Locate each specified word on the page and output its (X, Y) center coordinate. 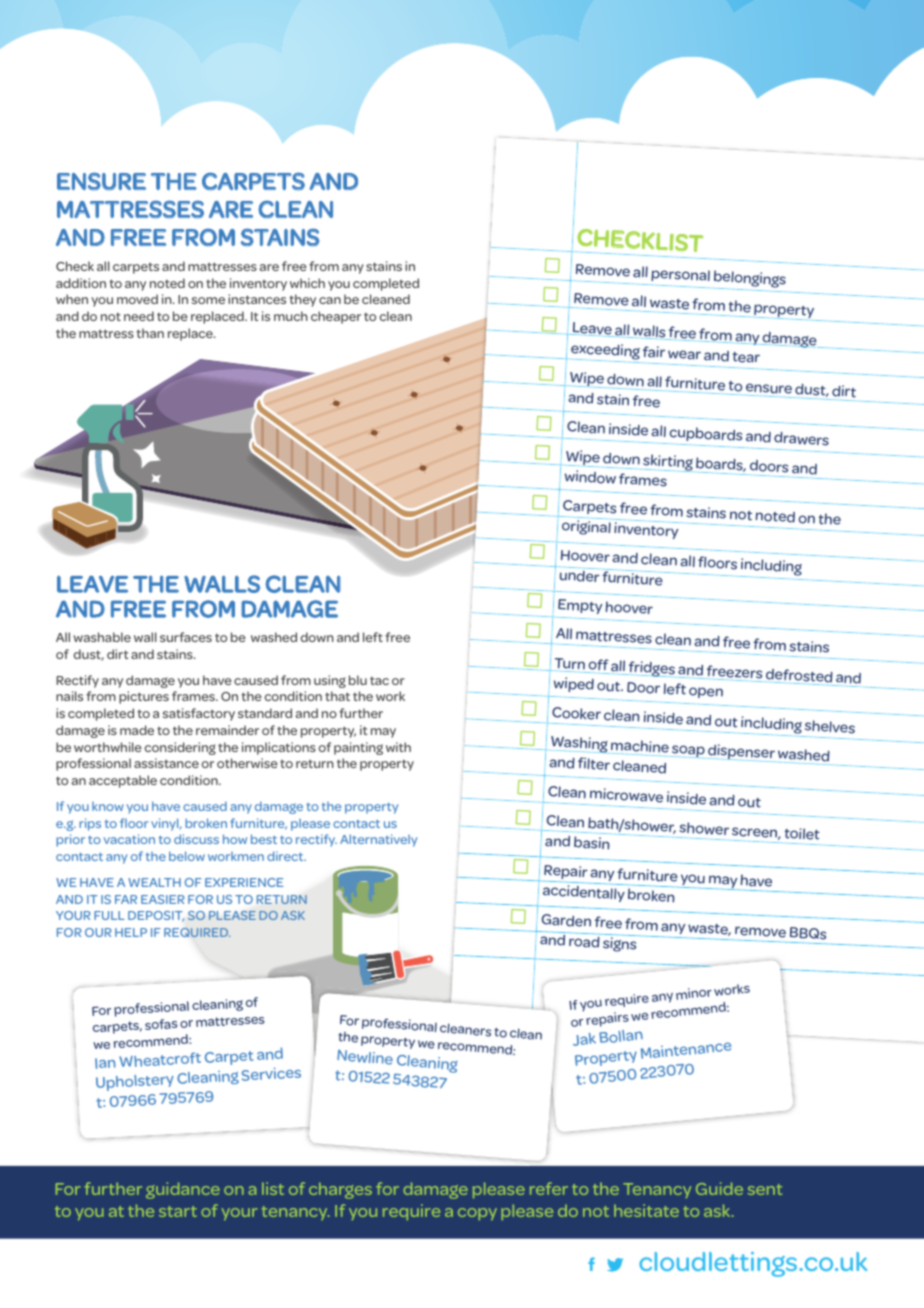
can (330, 300)
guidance (183, 1190)
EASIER (163, 899)
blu (358, 680)
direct (286, 856)
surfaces (186, 637)
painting (358, 748)
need (139, 316)
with (398, 747)
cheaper (336, 317)
